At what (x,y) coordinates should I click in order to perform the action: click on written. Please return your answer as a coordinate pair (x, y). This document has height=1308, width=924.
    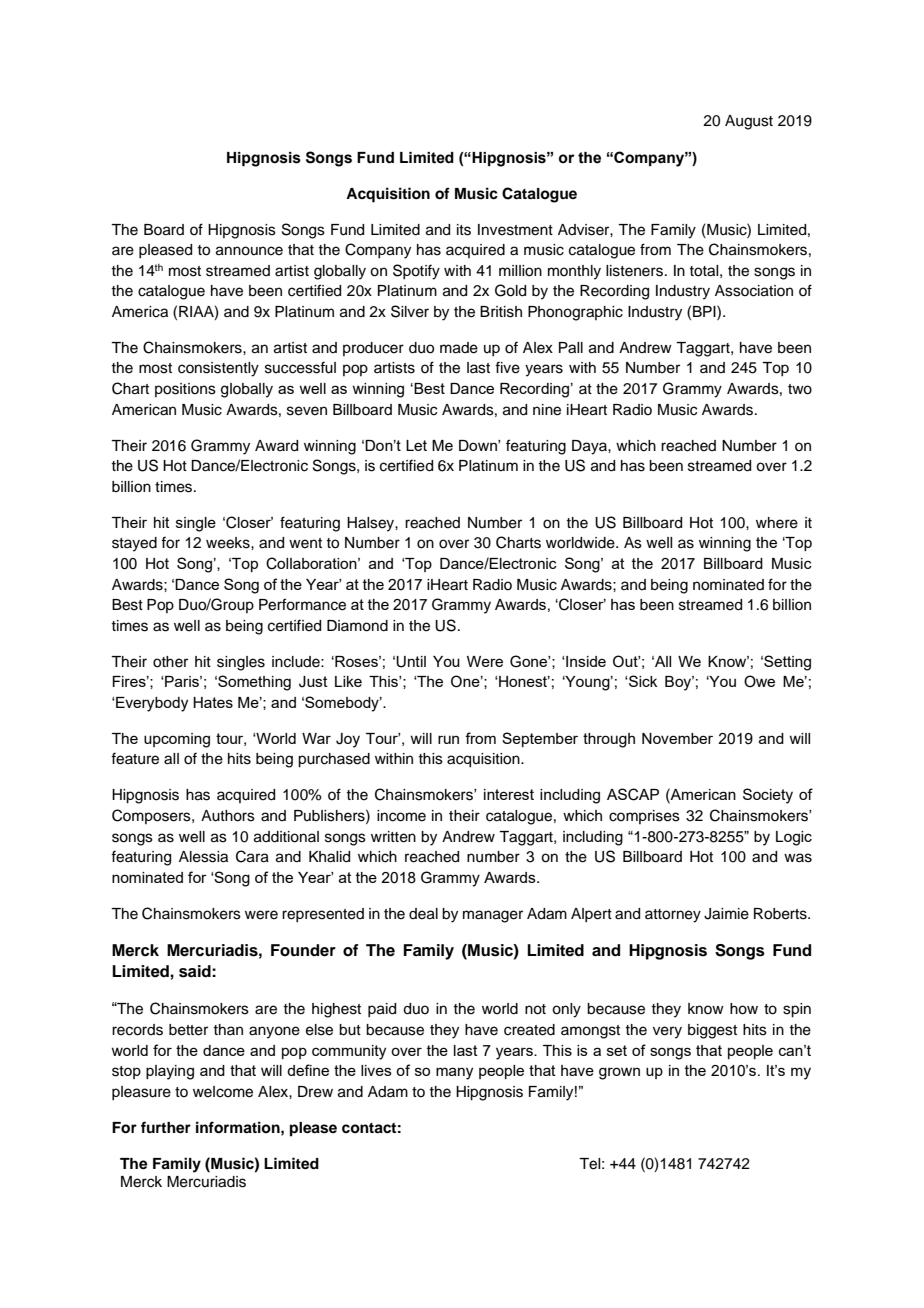
    Looking at the image, I should click on (393, 837).
